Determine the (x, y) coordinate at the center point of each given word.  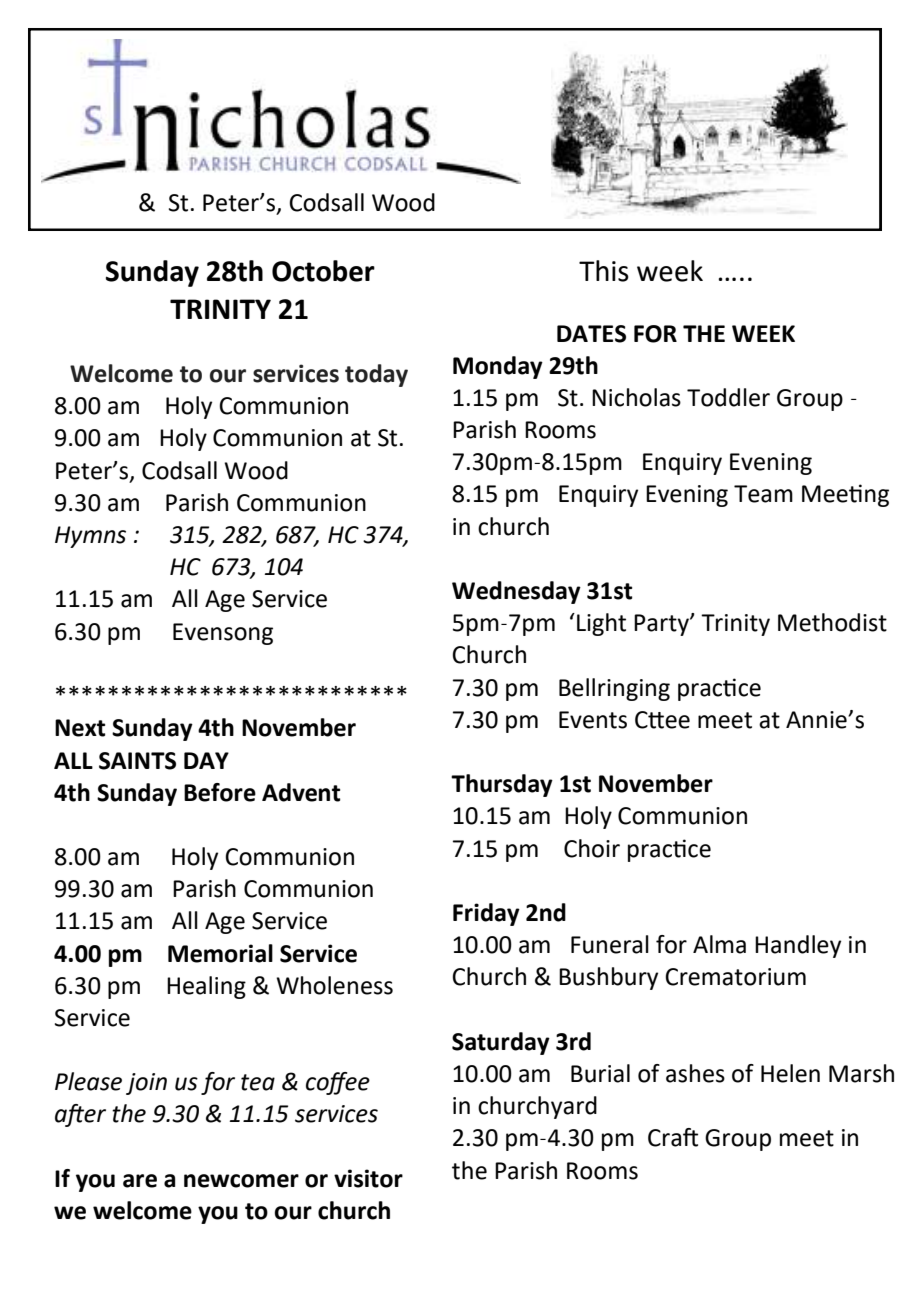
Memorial (220, 953)
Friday (486, 914)
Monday (498, 367)
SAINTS (137, 761)
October (323, 271)
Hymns (90, 537)
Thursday (502, 785)
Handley (798, 946)
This (604, 271)
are (140, 1181)
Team (763, 494)
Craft (673, 1137)
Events (593, 720)
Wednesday (516, 592)
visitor (368, 1178)
